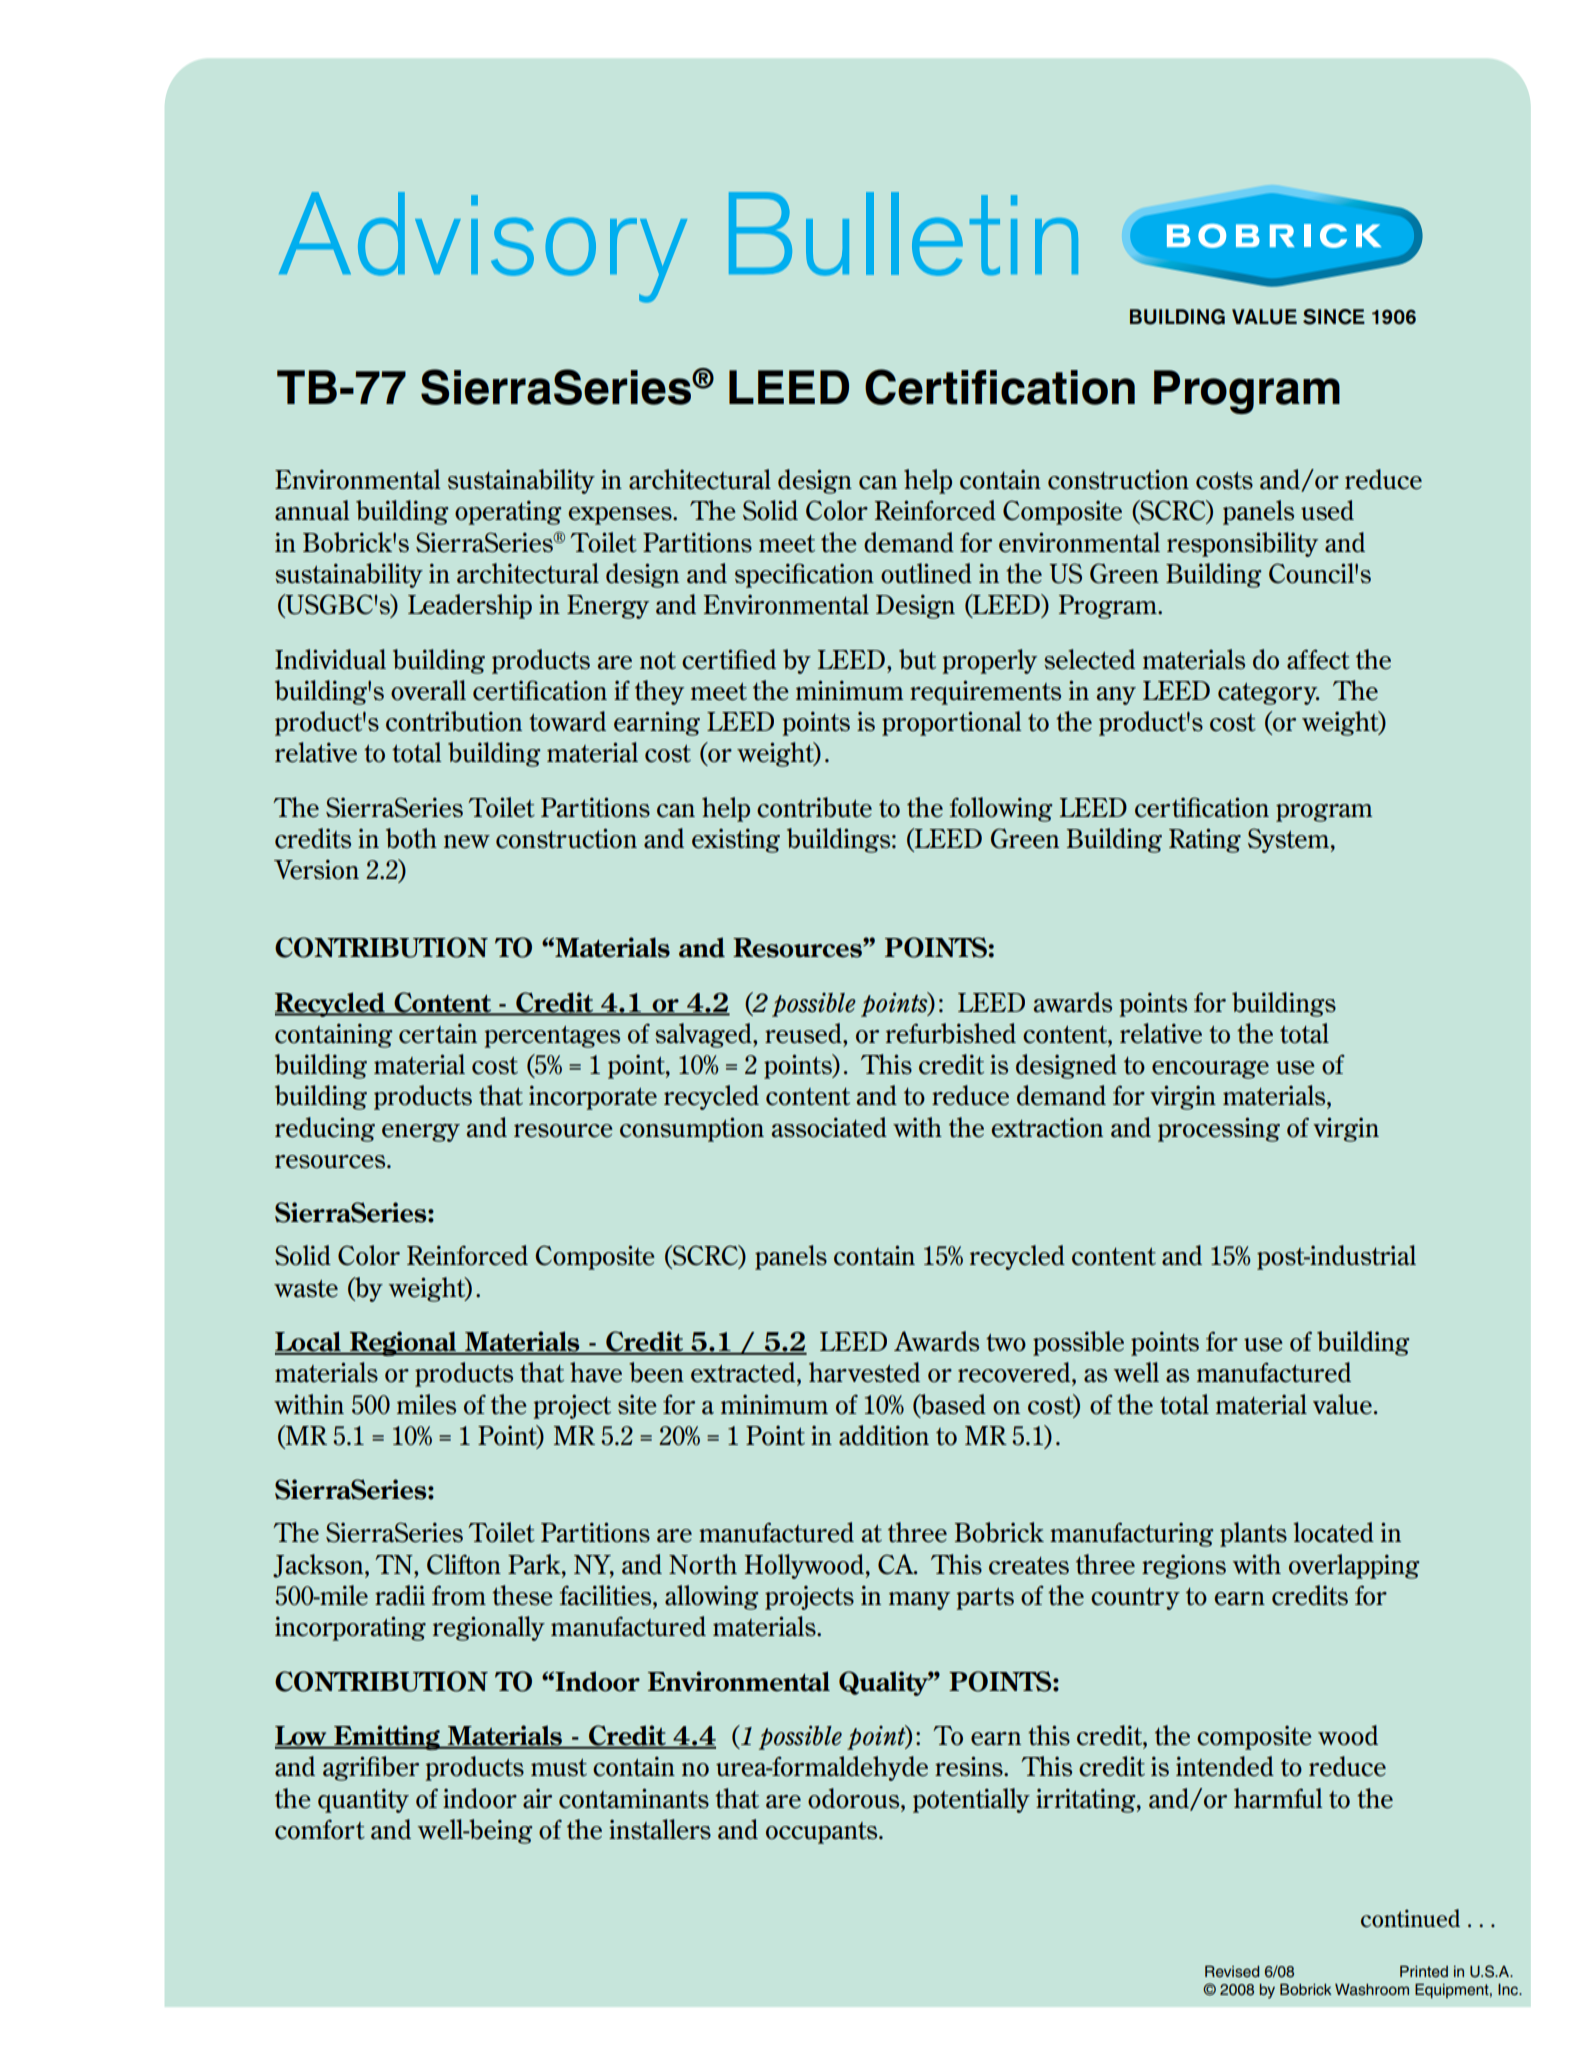  Describe the element at coordinates (951, 1033) in the screenshot. I see `refurbished` at that location.
